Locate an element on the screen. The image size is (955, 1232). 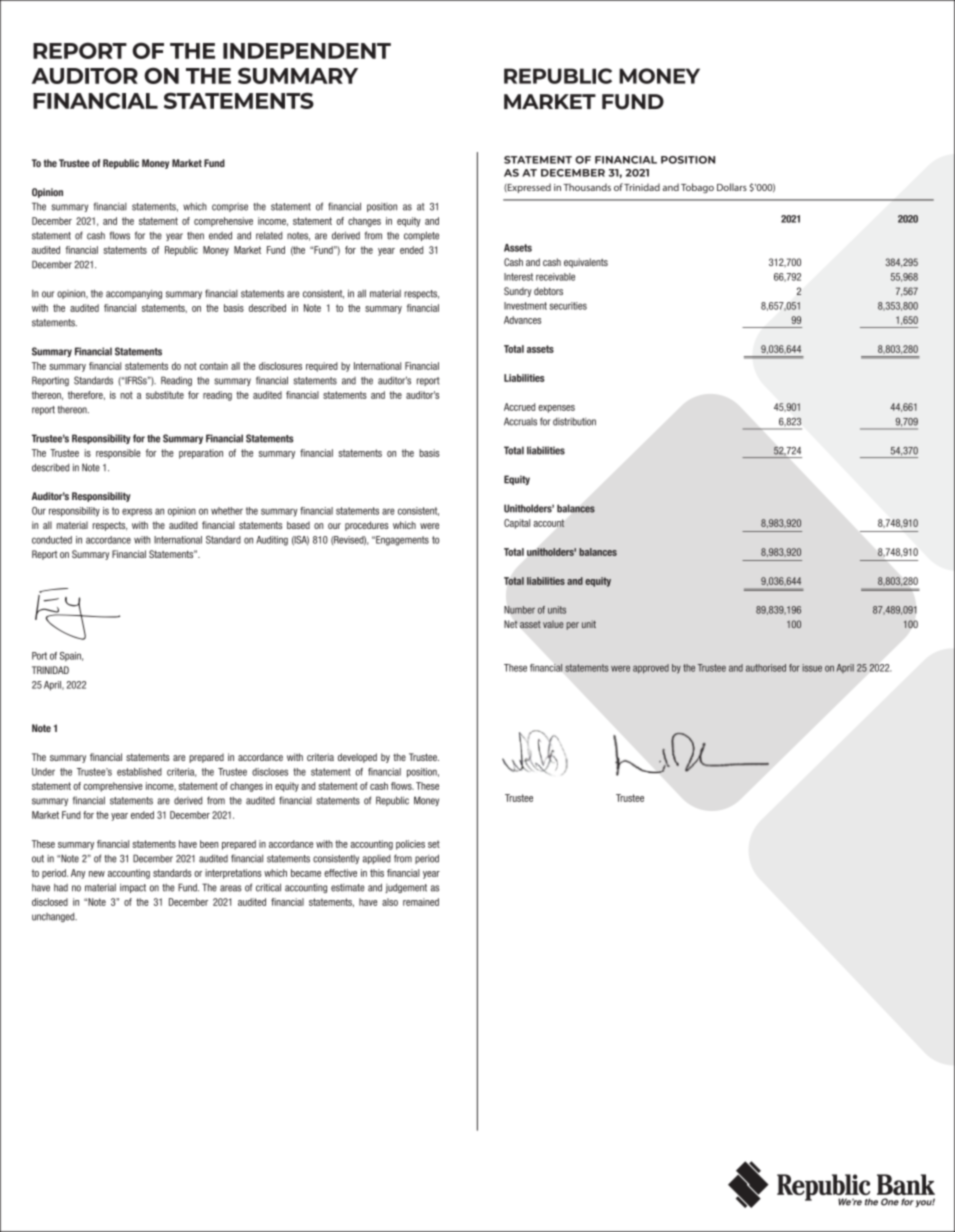
required is located at coordinates (322, 367).
